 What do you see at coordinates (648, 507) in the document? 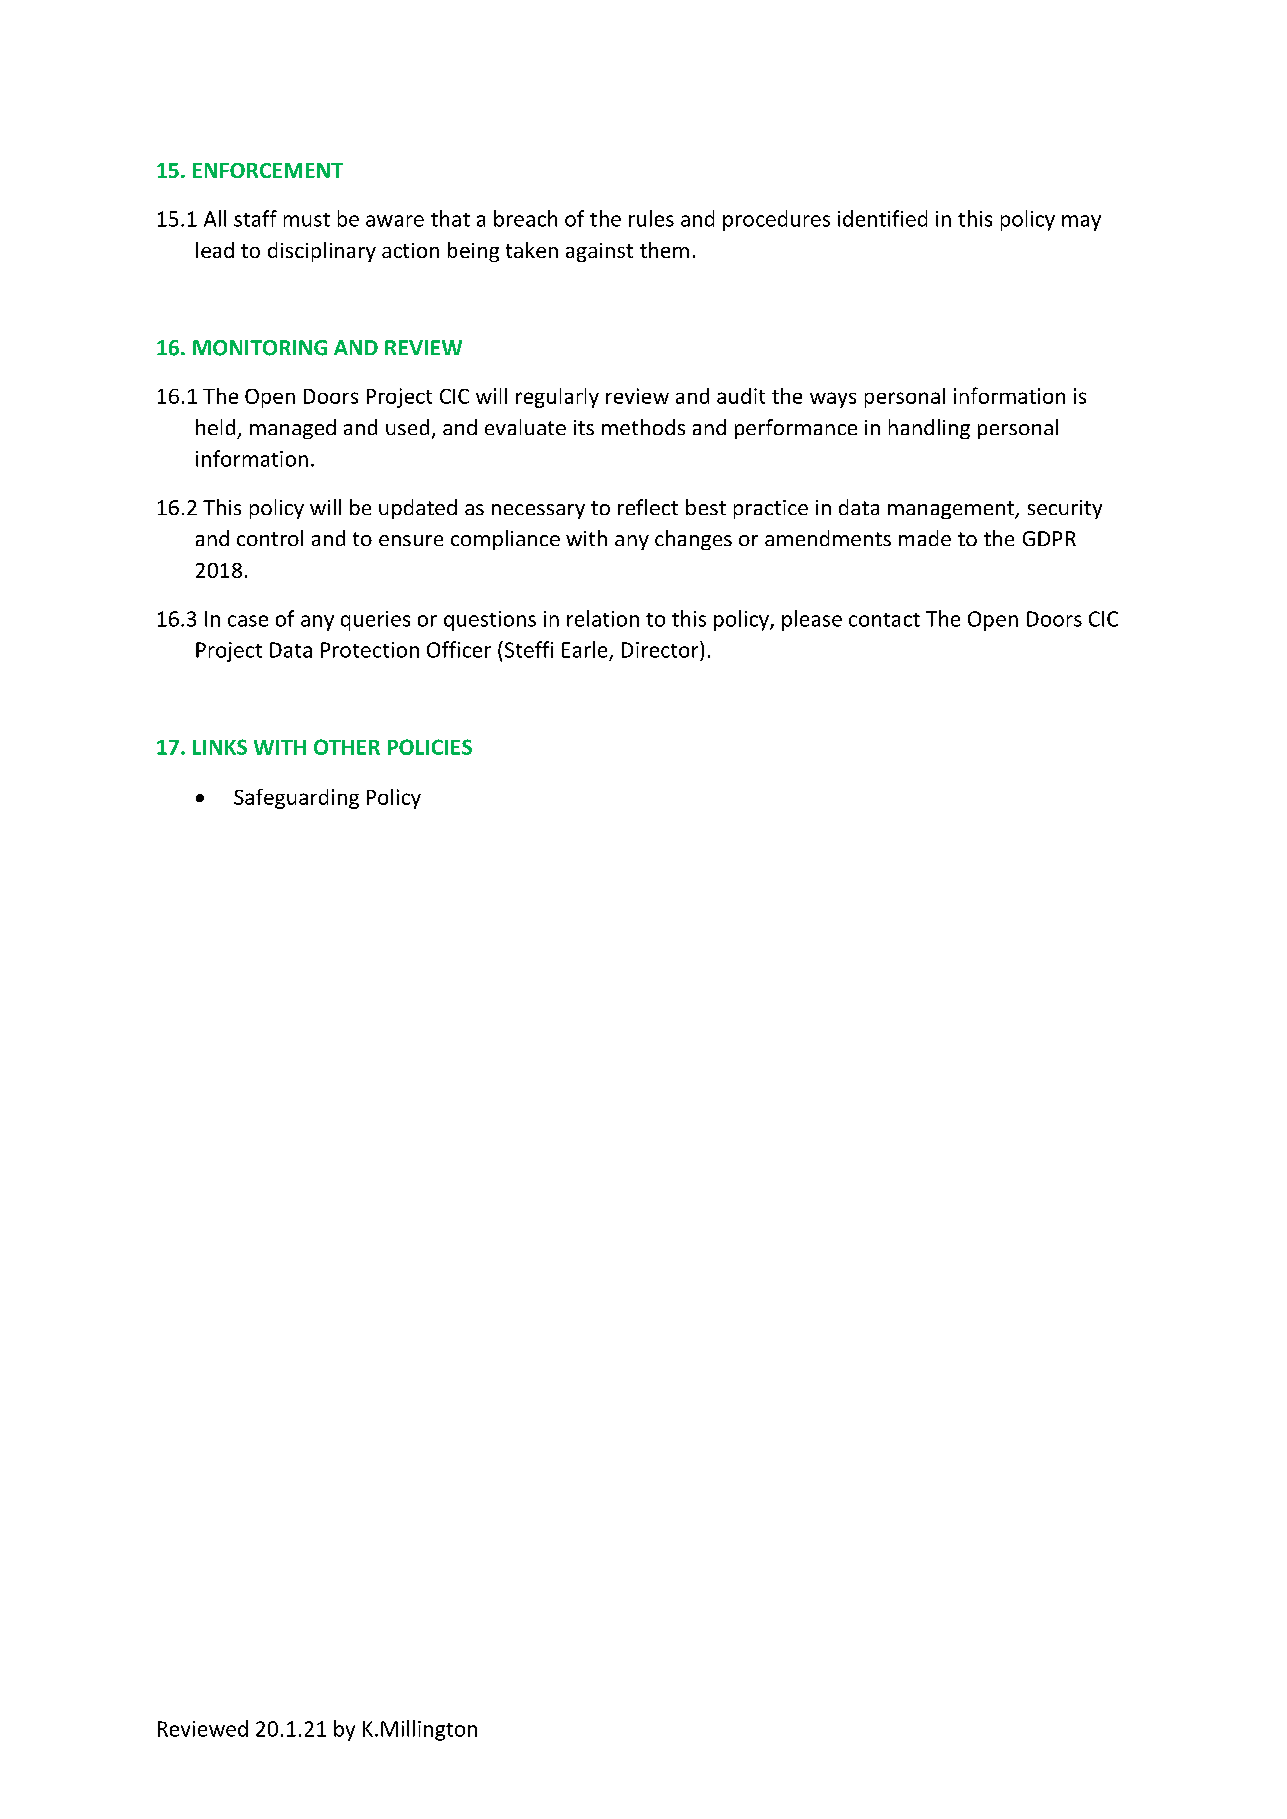
I see `reflect` at bounding box center [648, 507].
